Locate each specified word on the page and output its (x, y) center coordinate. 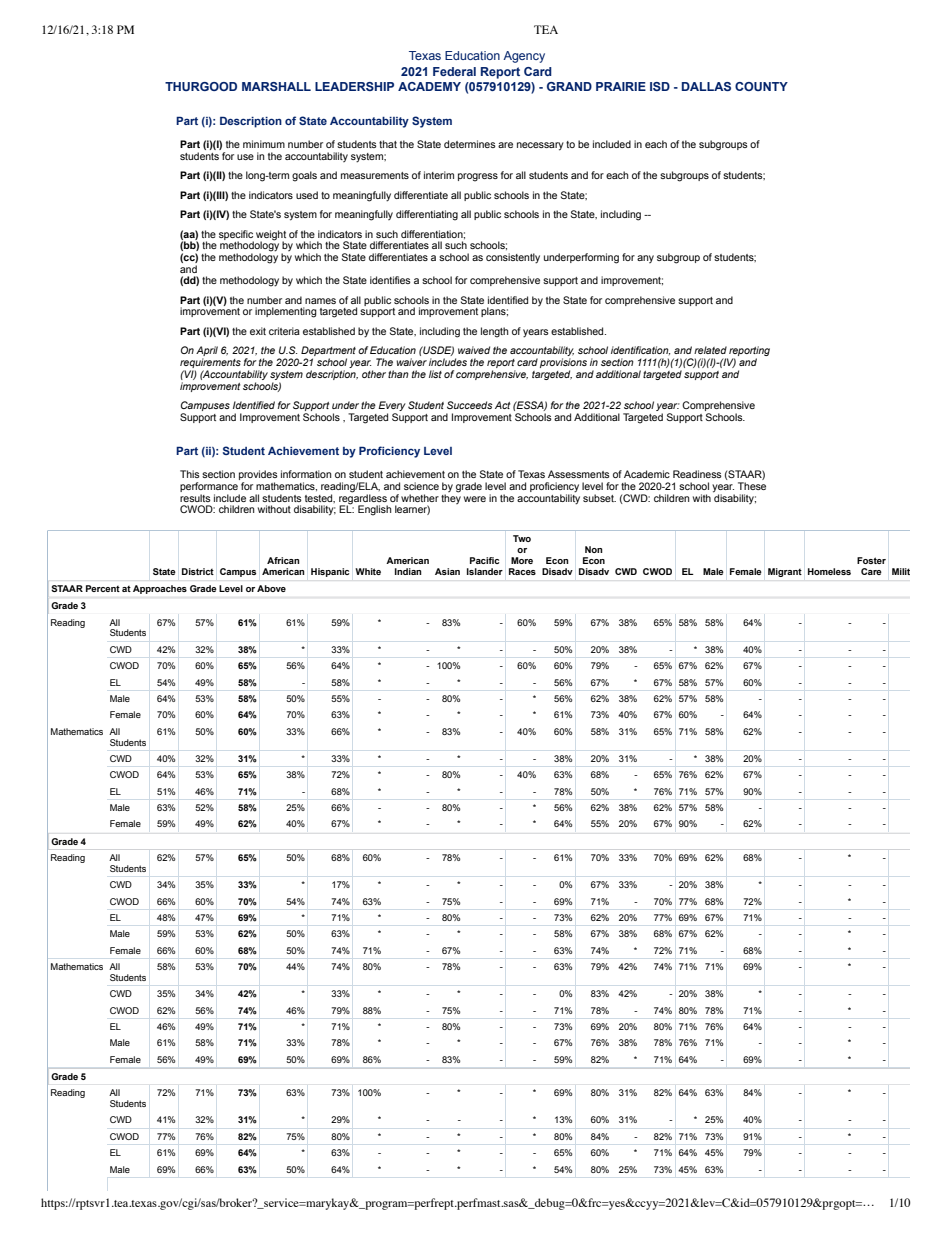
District (198, 571)
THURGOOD (201, 86)
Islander (485, 571)
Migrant (785, 572)
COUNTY (761, 86)
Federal (454, 71)
